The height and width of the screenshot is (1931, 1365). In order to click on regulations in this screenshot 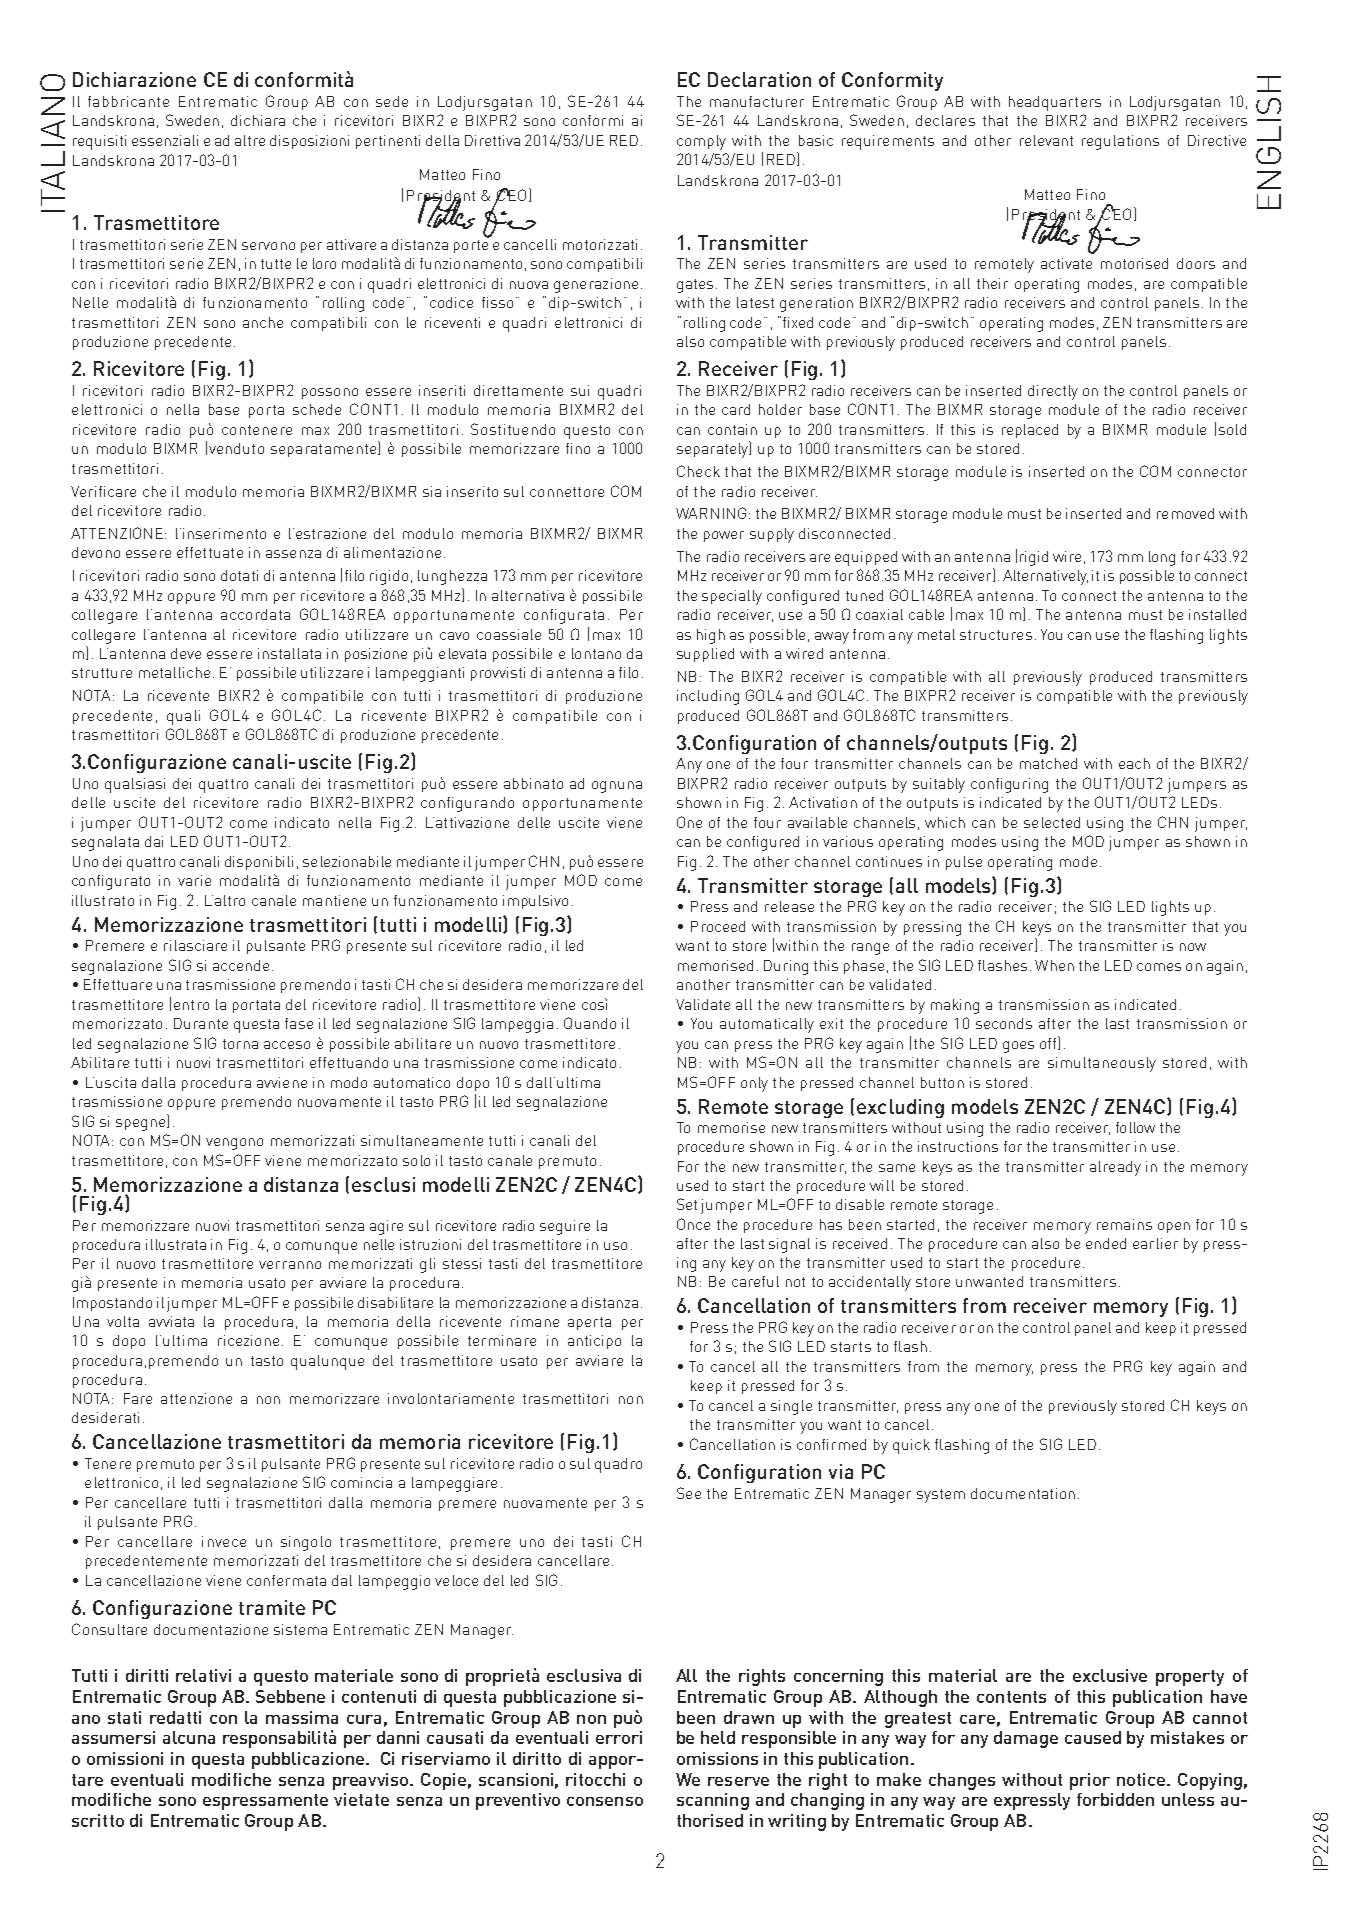, I will do `click(1120, 142)`.
